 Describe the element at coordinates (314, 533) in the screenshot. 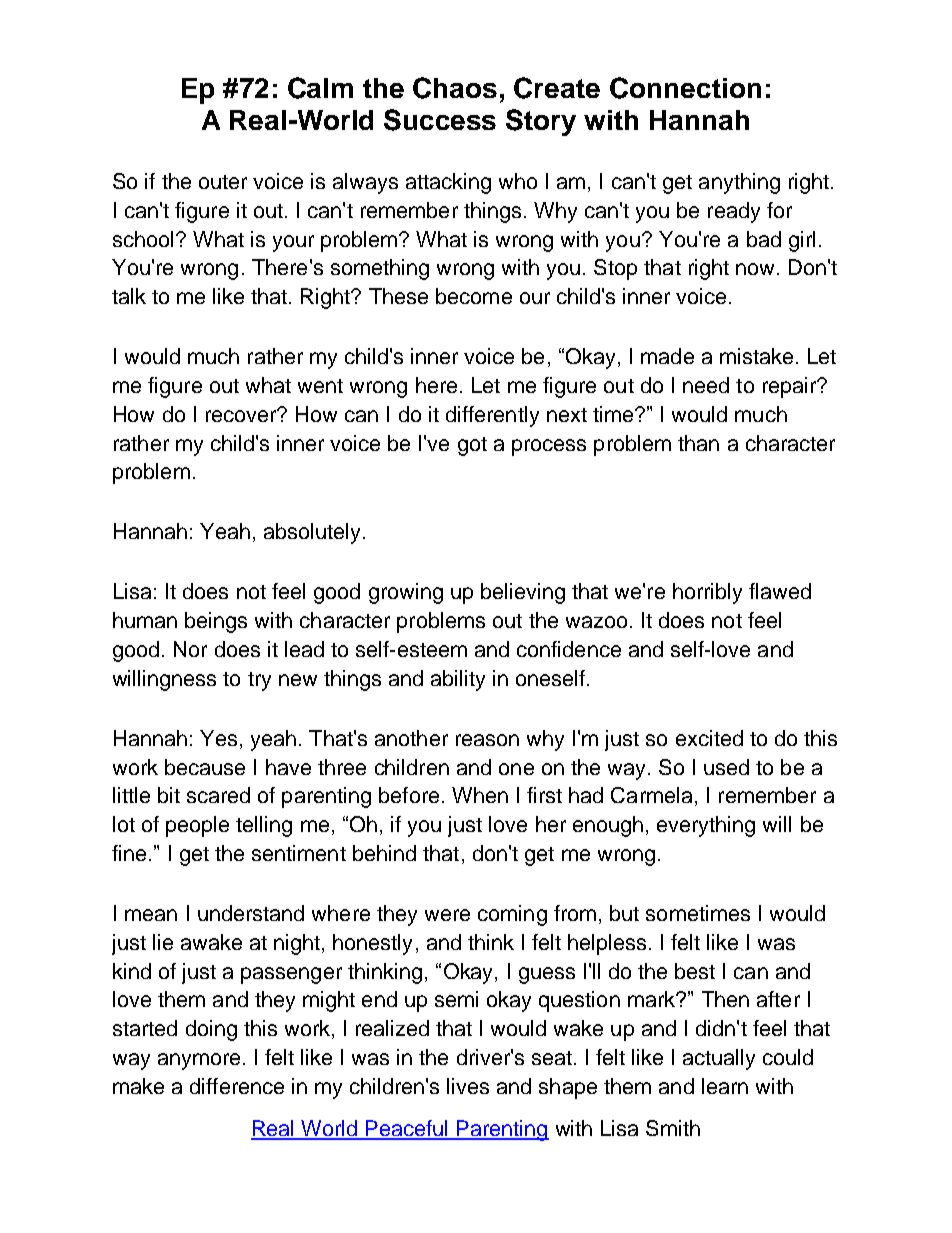

I see `absolutely` at that location.
